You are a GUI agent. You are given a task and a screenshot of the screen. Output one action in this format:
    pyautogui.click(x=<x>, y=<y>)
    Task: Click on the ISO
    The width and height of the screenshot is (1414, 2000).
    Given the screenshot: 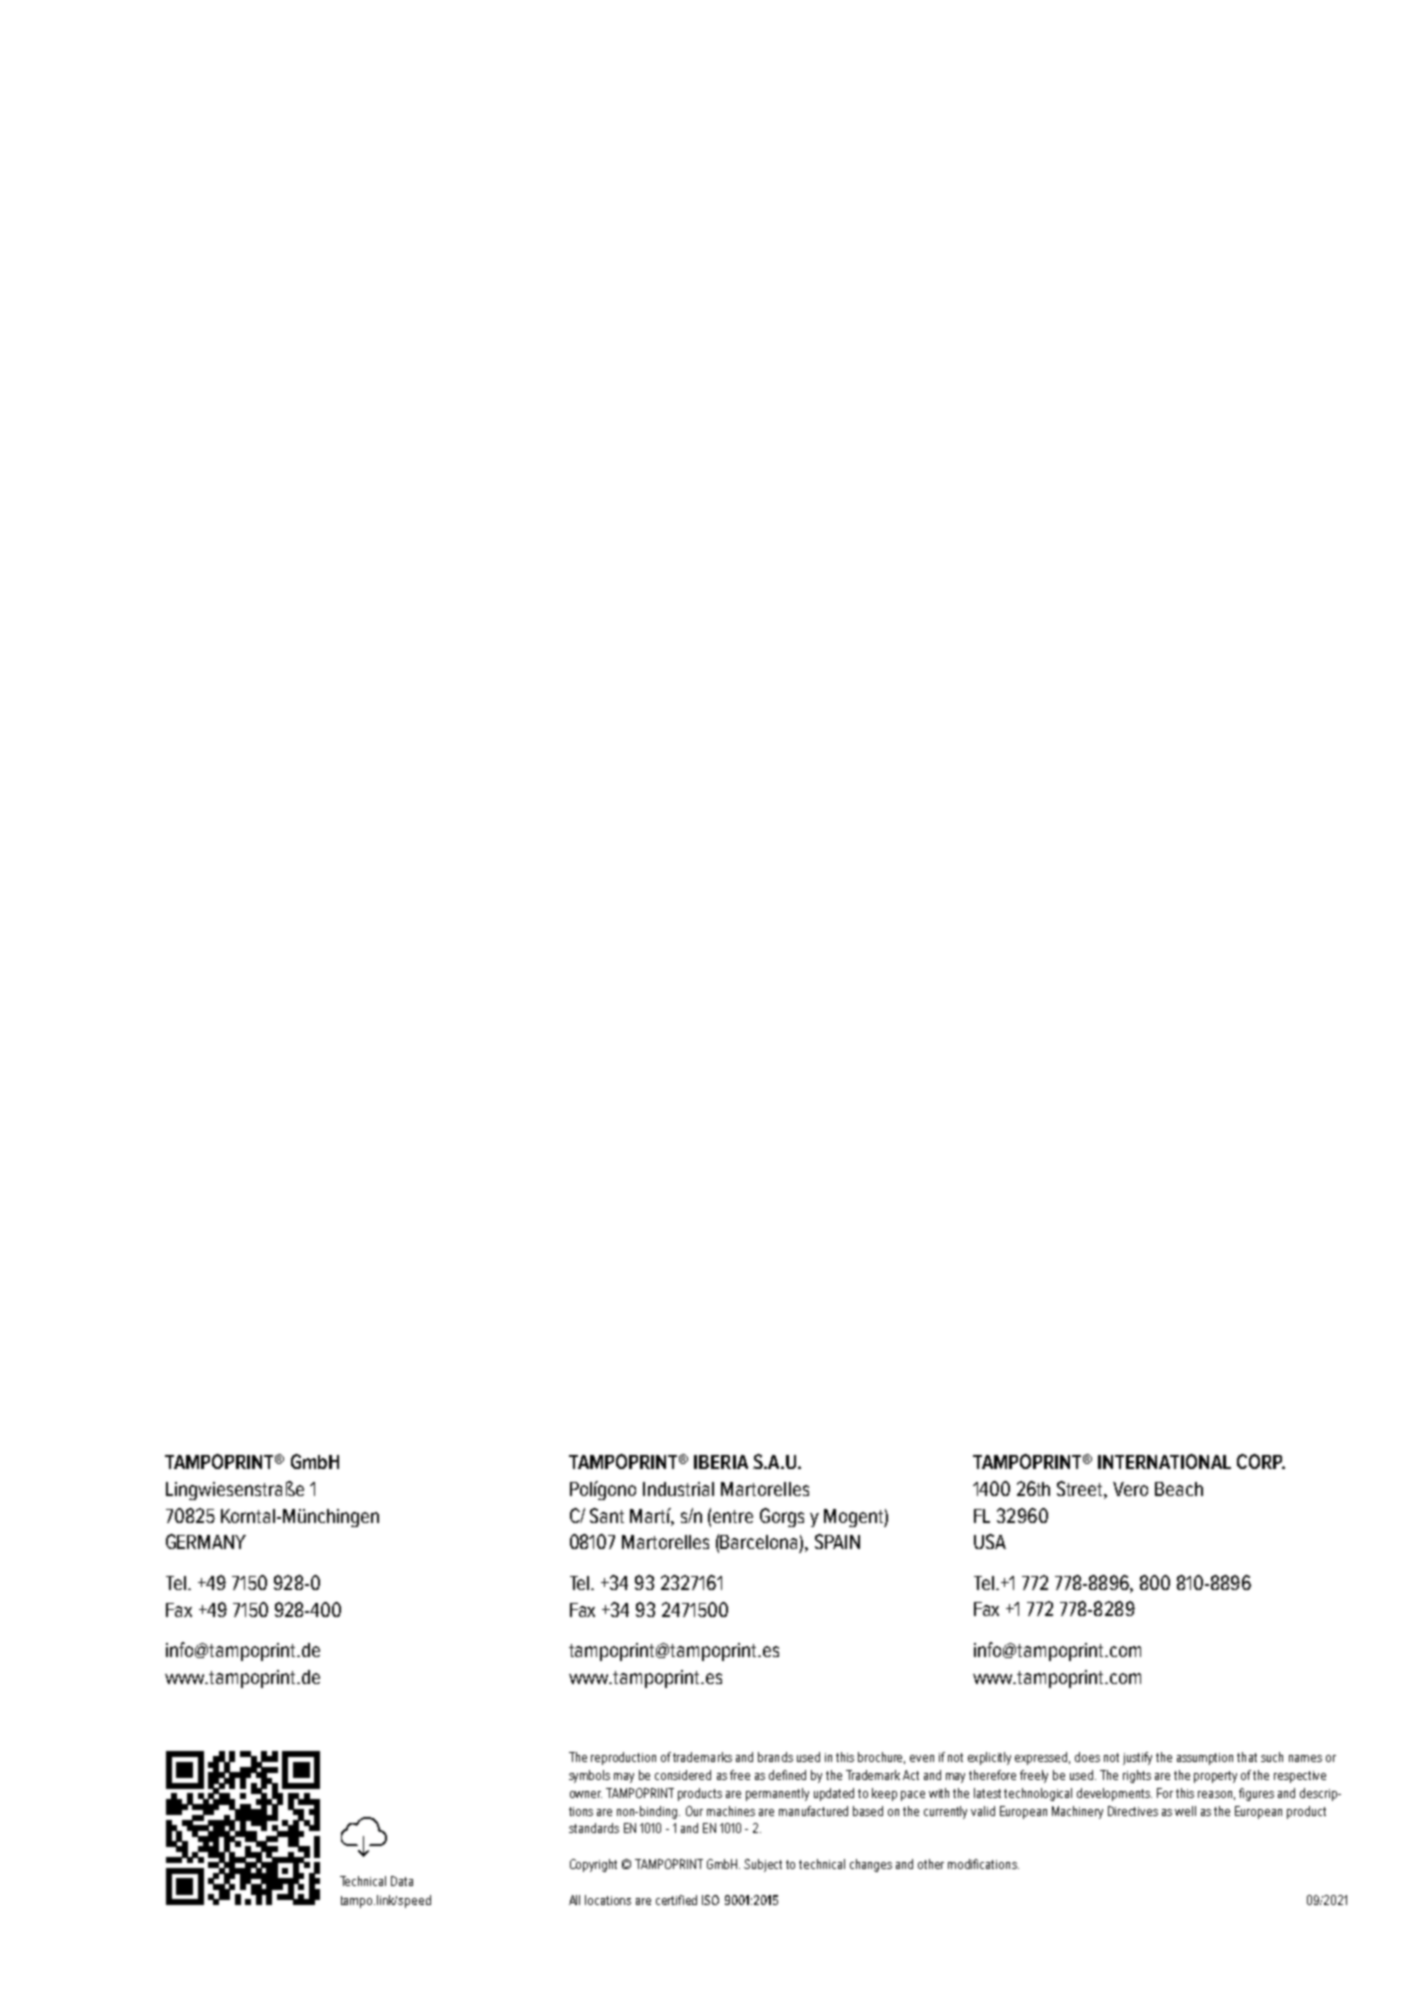 What is the action you would take?
    pyautogui.click(x=710, y=1900)
